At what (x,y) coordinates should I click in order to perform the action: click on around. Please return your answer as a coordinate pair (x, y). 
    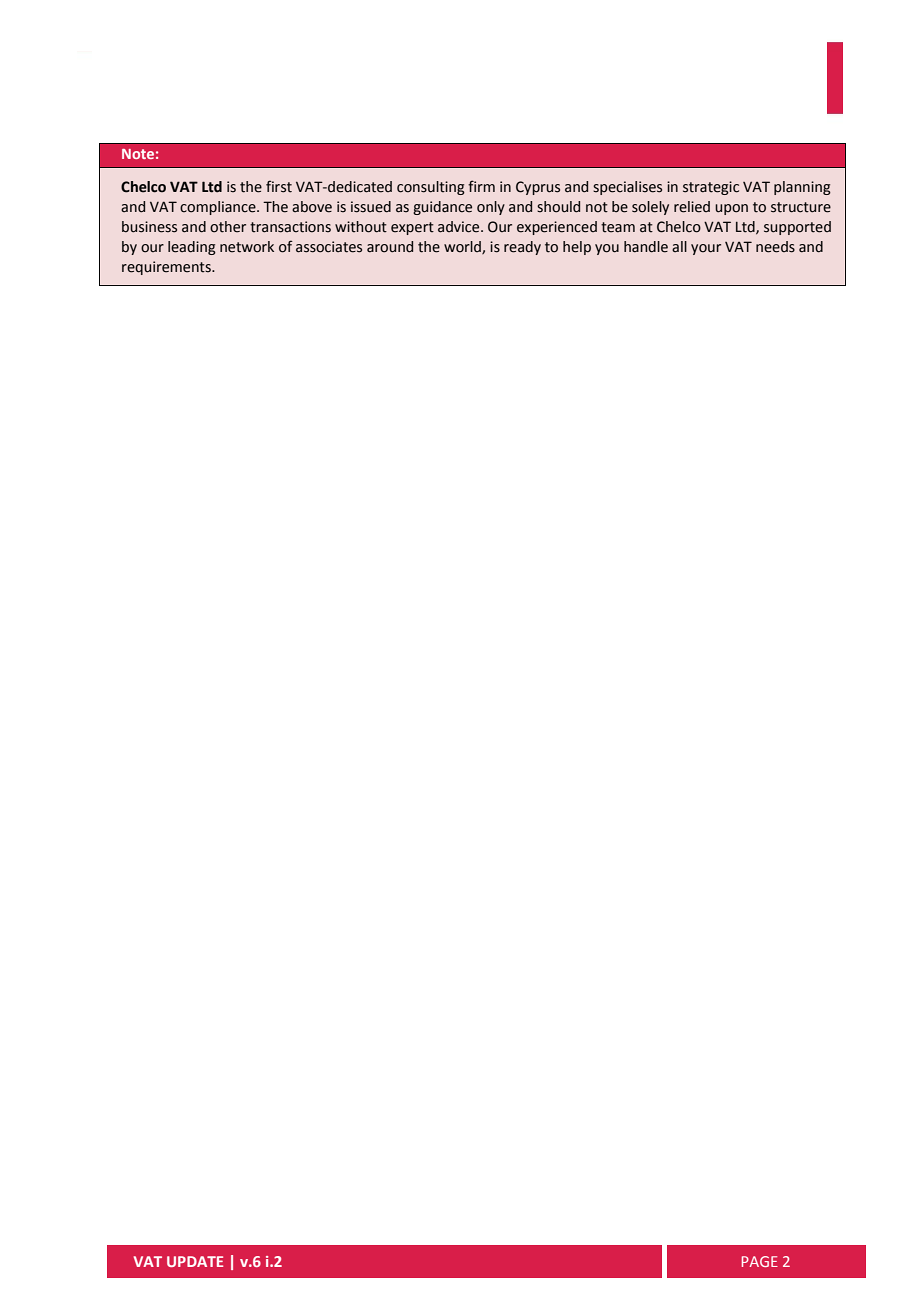
    Looking at the image, I should click on (390, 247).
